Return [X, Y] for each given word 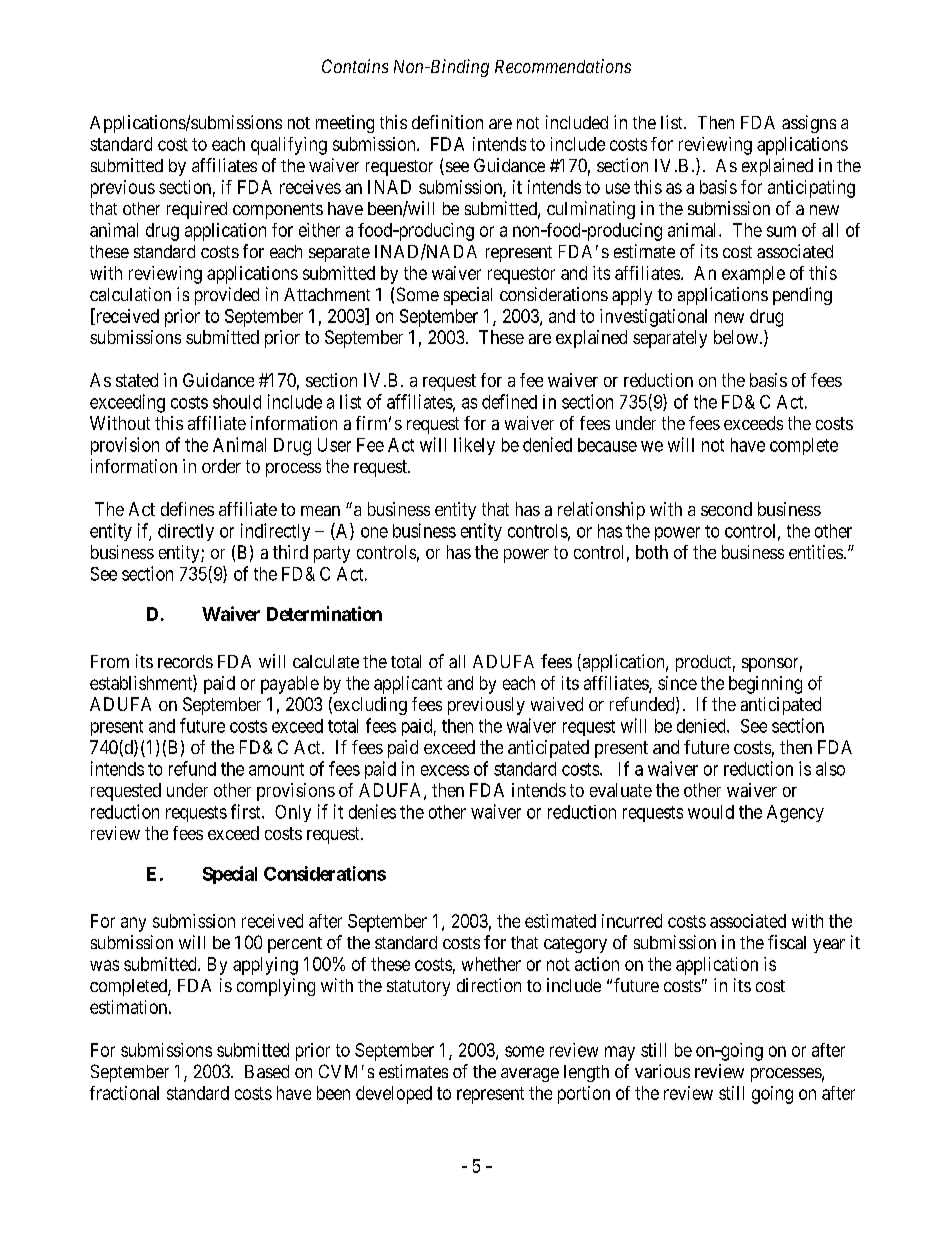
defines [187, 509]
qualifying [289, 146]
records [185, 661]
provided [227, 296]
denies [372, 811]
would [711, 812]
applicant [408, 685]
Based [267, 1071]
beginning [765, 685]
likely [474, 446]
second [726, 509]
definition [447, 122]
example [753, 275]
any [133, 924]
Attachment [327, 294]
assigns [809, 124]
